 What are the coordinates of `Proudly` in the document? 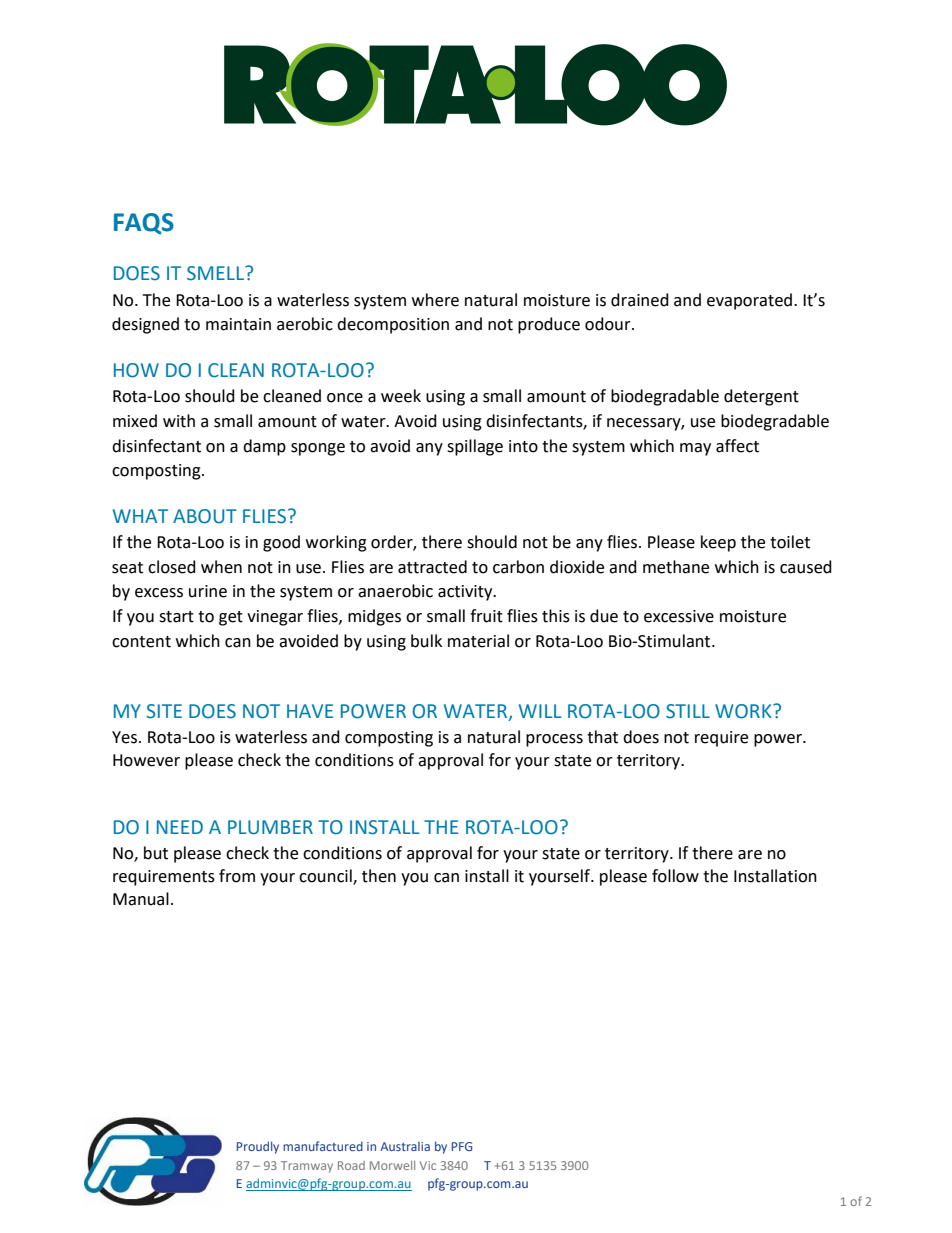 It's located at (258, 1147).
